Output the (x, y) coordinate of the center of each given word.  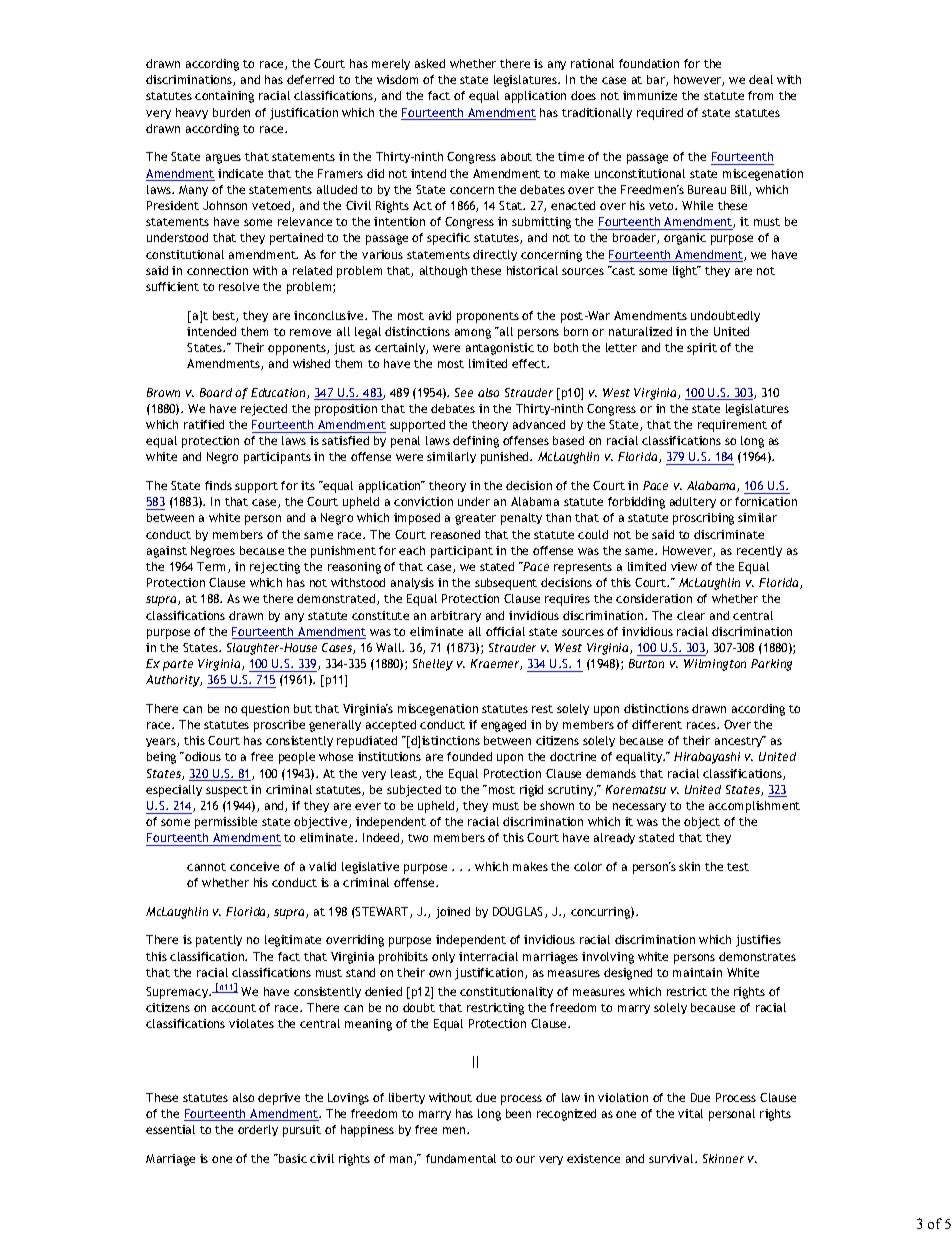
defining (476, 442)
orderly (258, 1130)
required (660, 114)
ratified (204, 424)
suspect (227, 791)
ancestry (740, 741)
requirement (732, 426)
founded (469, 756)
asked (430, 63)
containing (224, 97)
